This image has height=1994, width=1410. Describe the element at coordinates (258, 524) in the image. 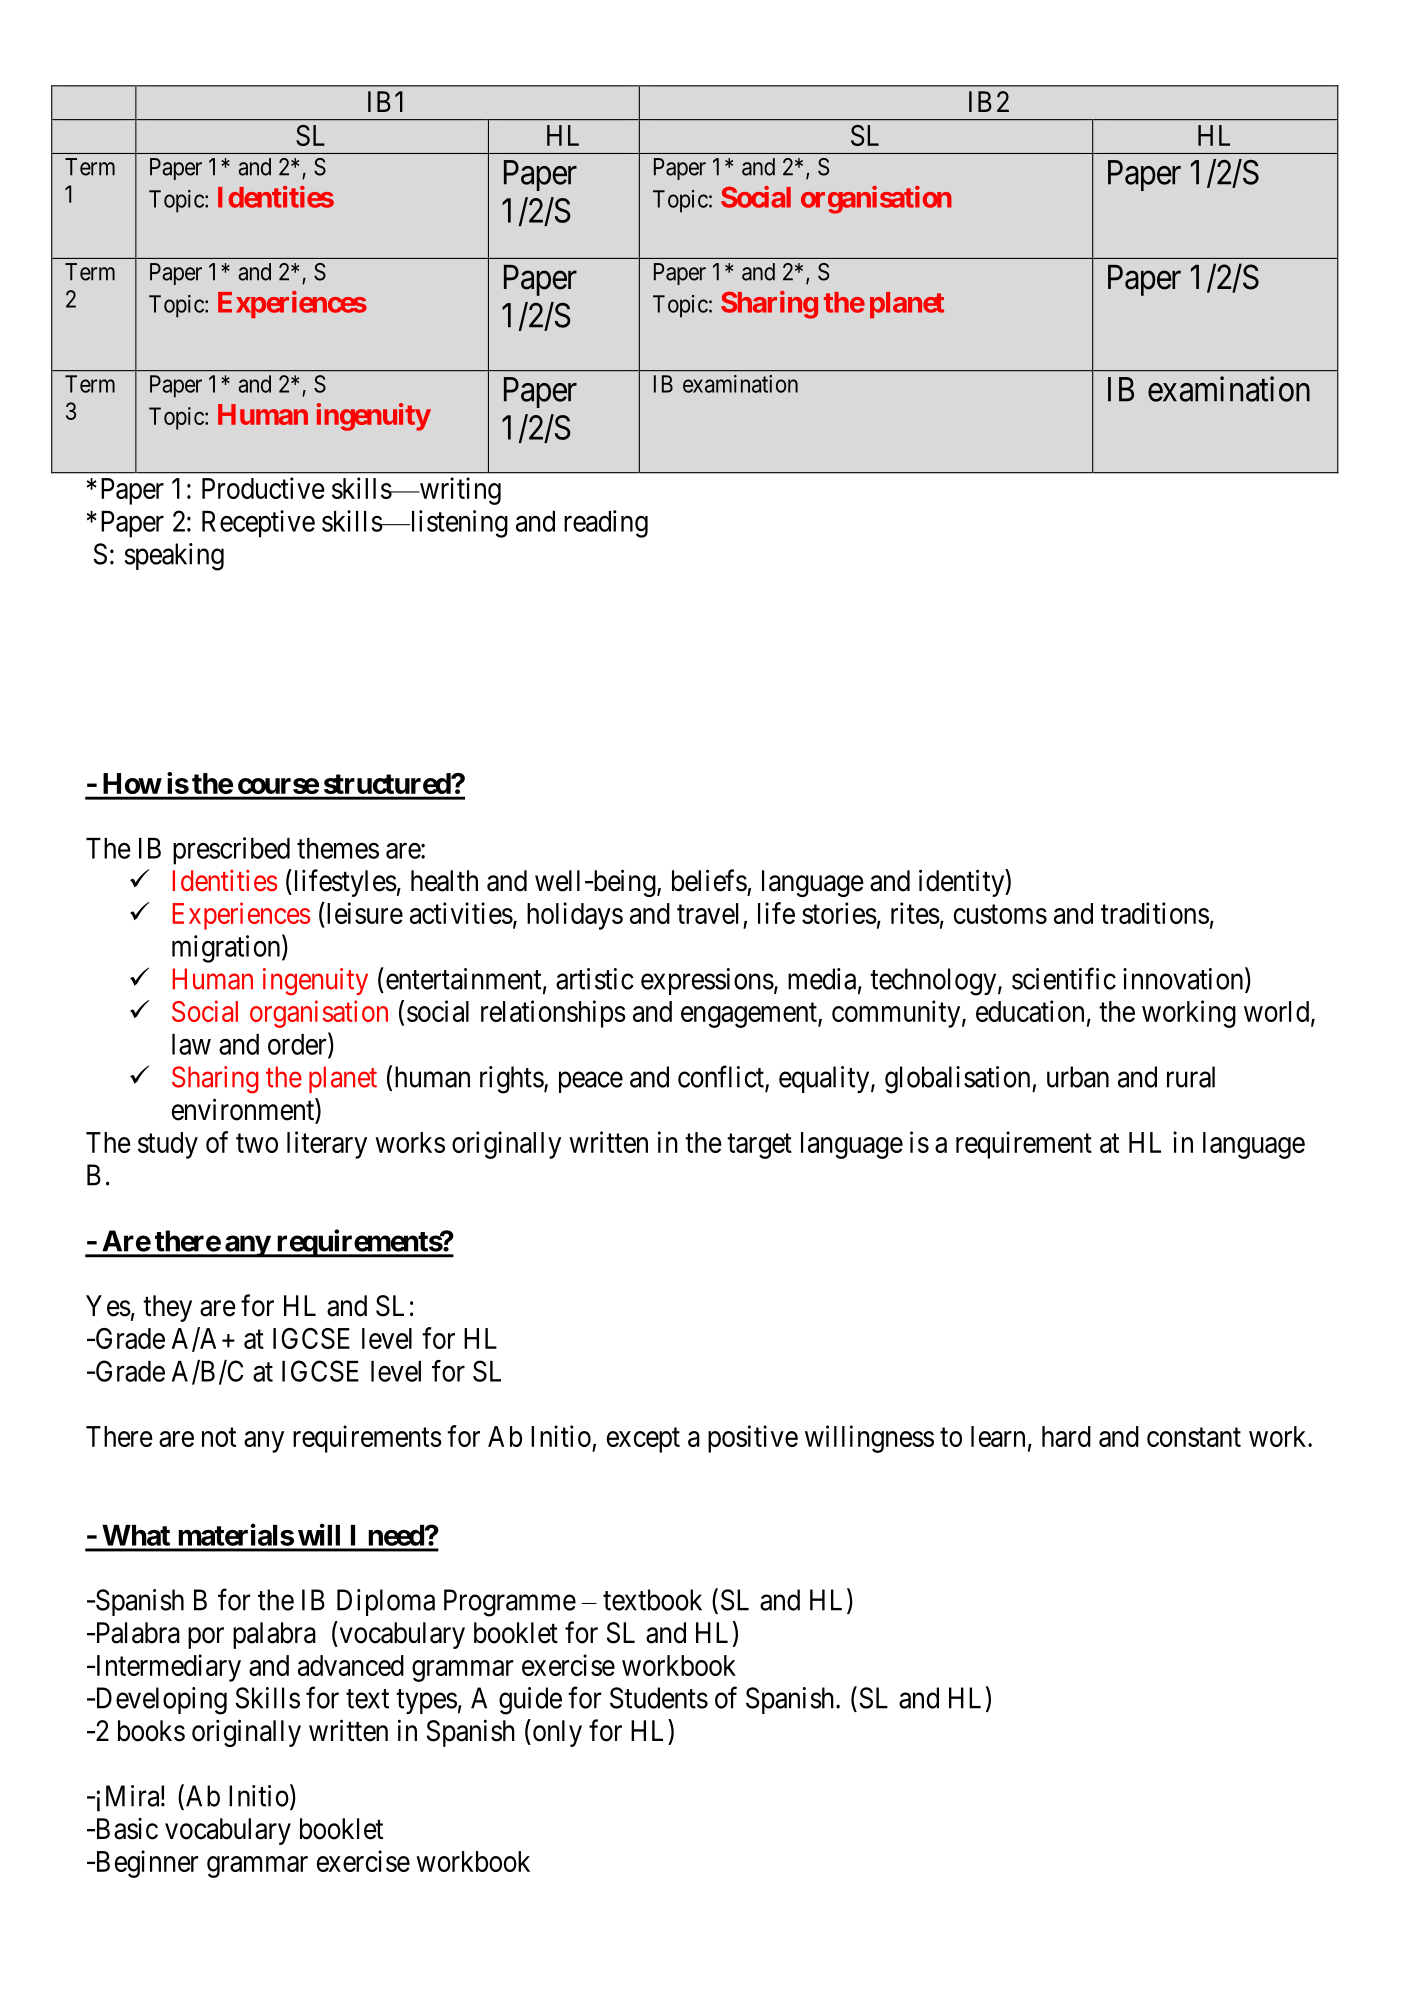

I see `Receptive` at that location.
